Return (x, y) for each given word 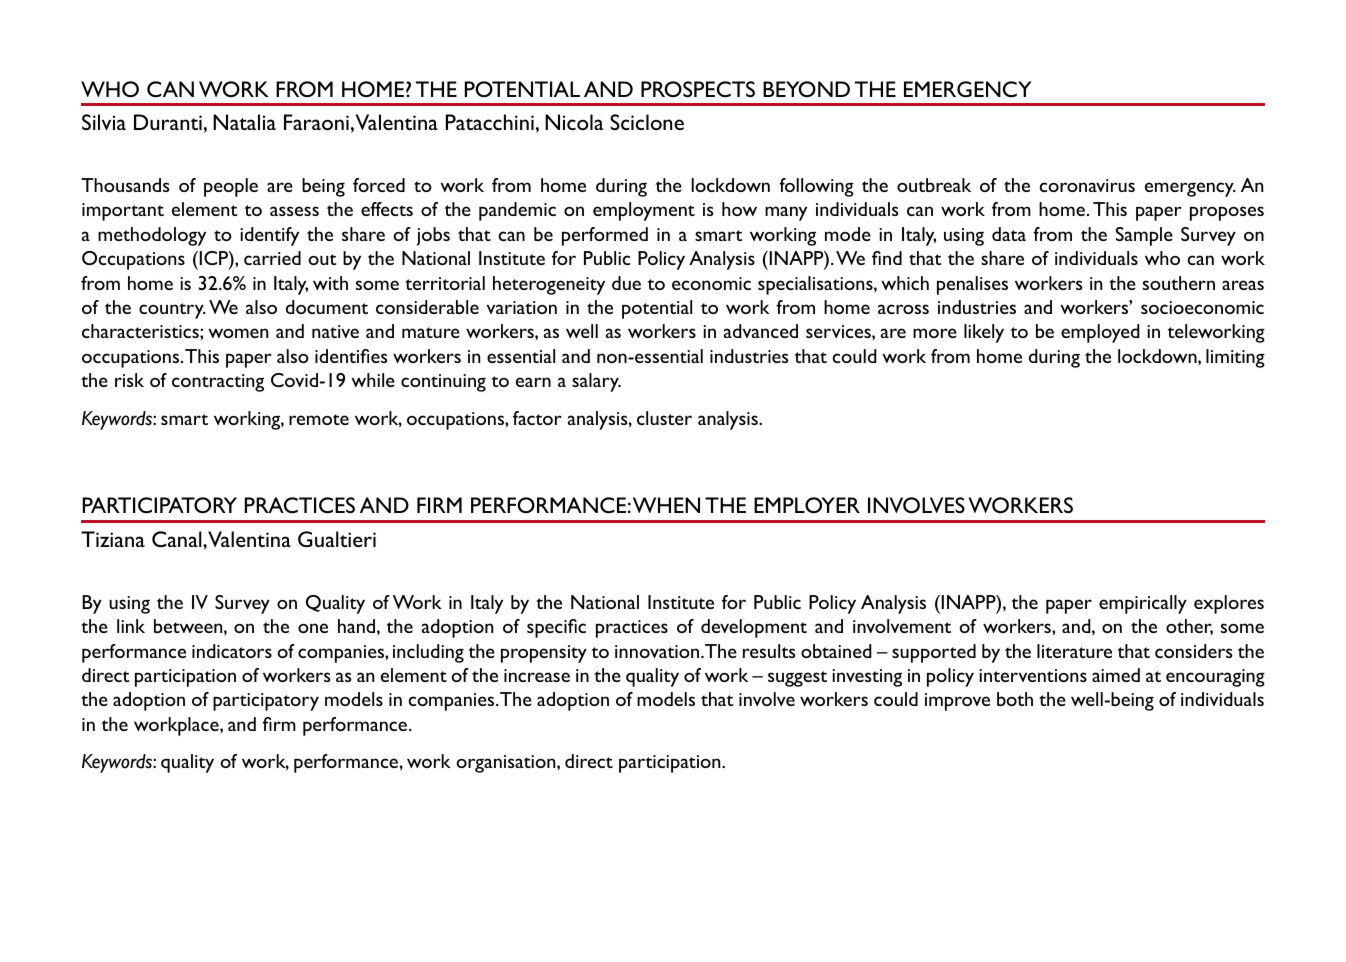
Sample (1144, 236)
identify (269, 236)
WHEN (666, 505)
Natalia (244, 122)
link (131, 626)
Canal (178, 539)
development (754, 628)
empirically (1143, 604)
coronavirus (1087, 185)
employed (1100, 333)
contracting (218, 383)
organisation (507, 764)
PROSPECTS (698, 89)
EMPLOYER (807, 505)
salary (596, 382)
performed (605, 236)
